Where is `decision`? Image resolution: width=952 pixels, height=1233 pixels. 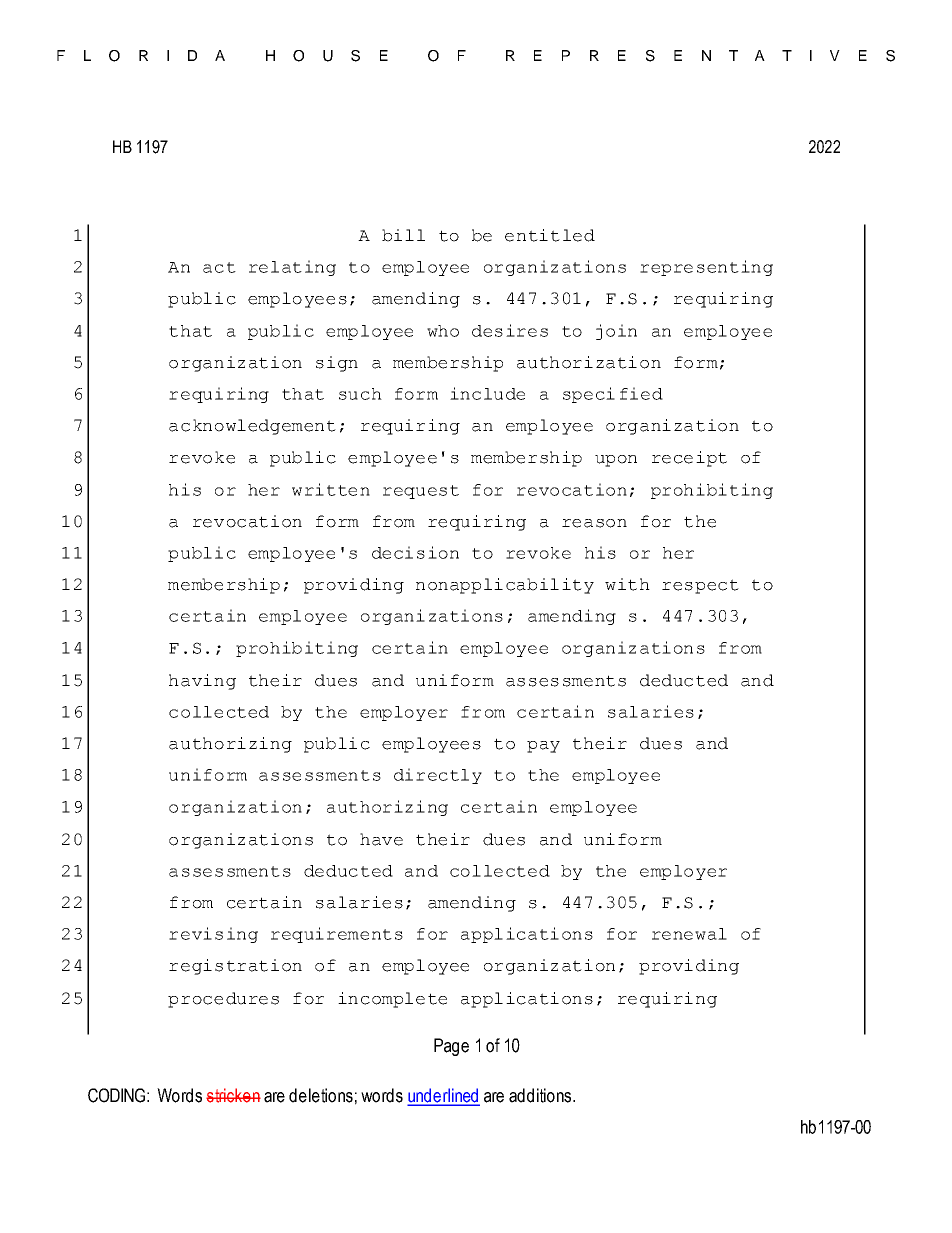
decision is located at coordinates (415, 552).
